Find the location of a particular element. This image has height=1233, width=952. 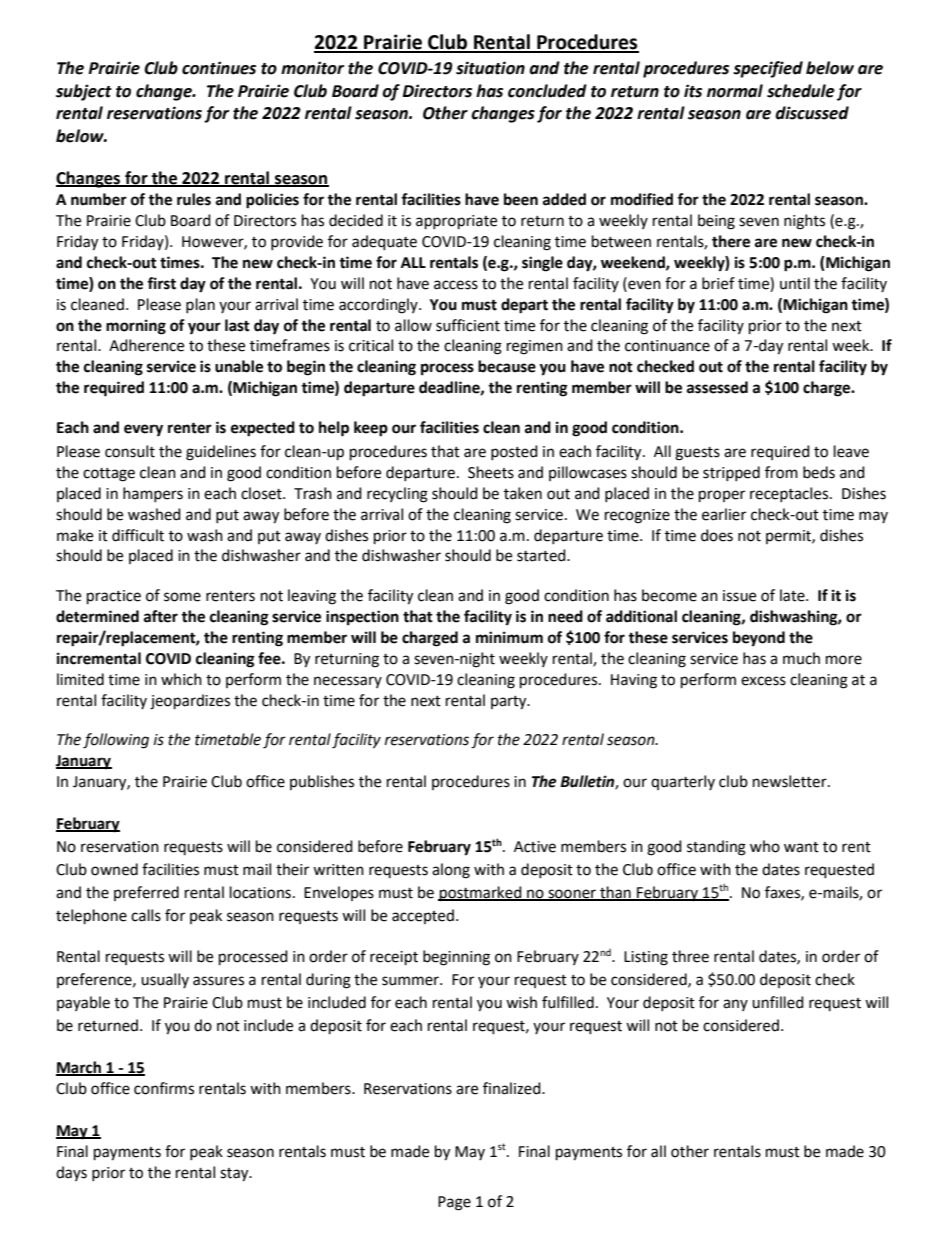

accepted is located at coordinates (423, 916).
